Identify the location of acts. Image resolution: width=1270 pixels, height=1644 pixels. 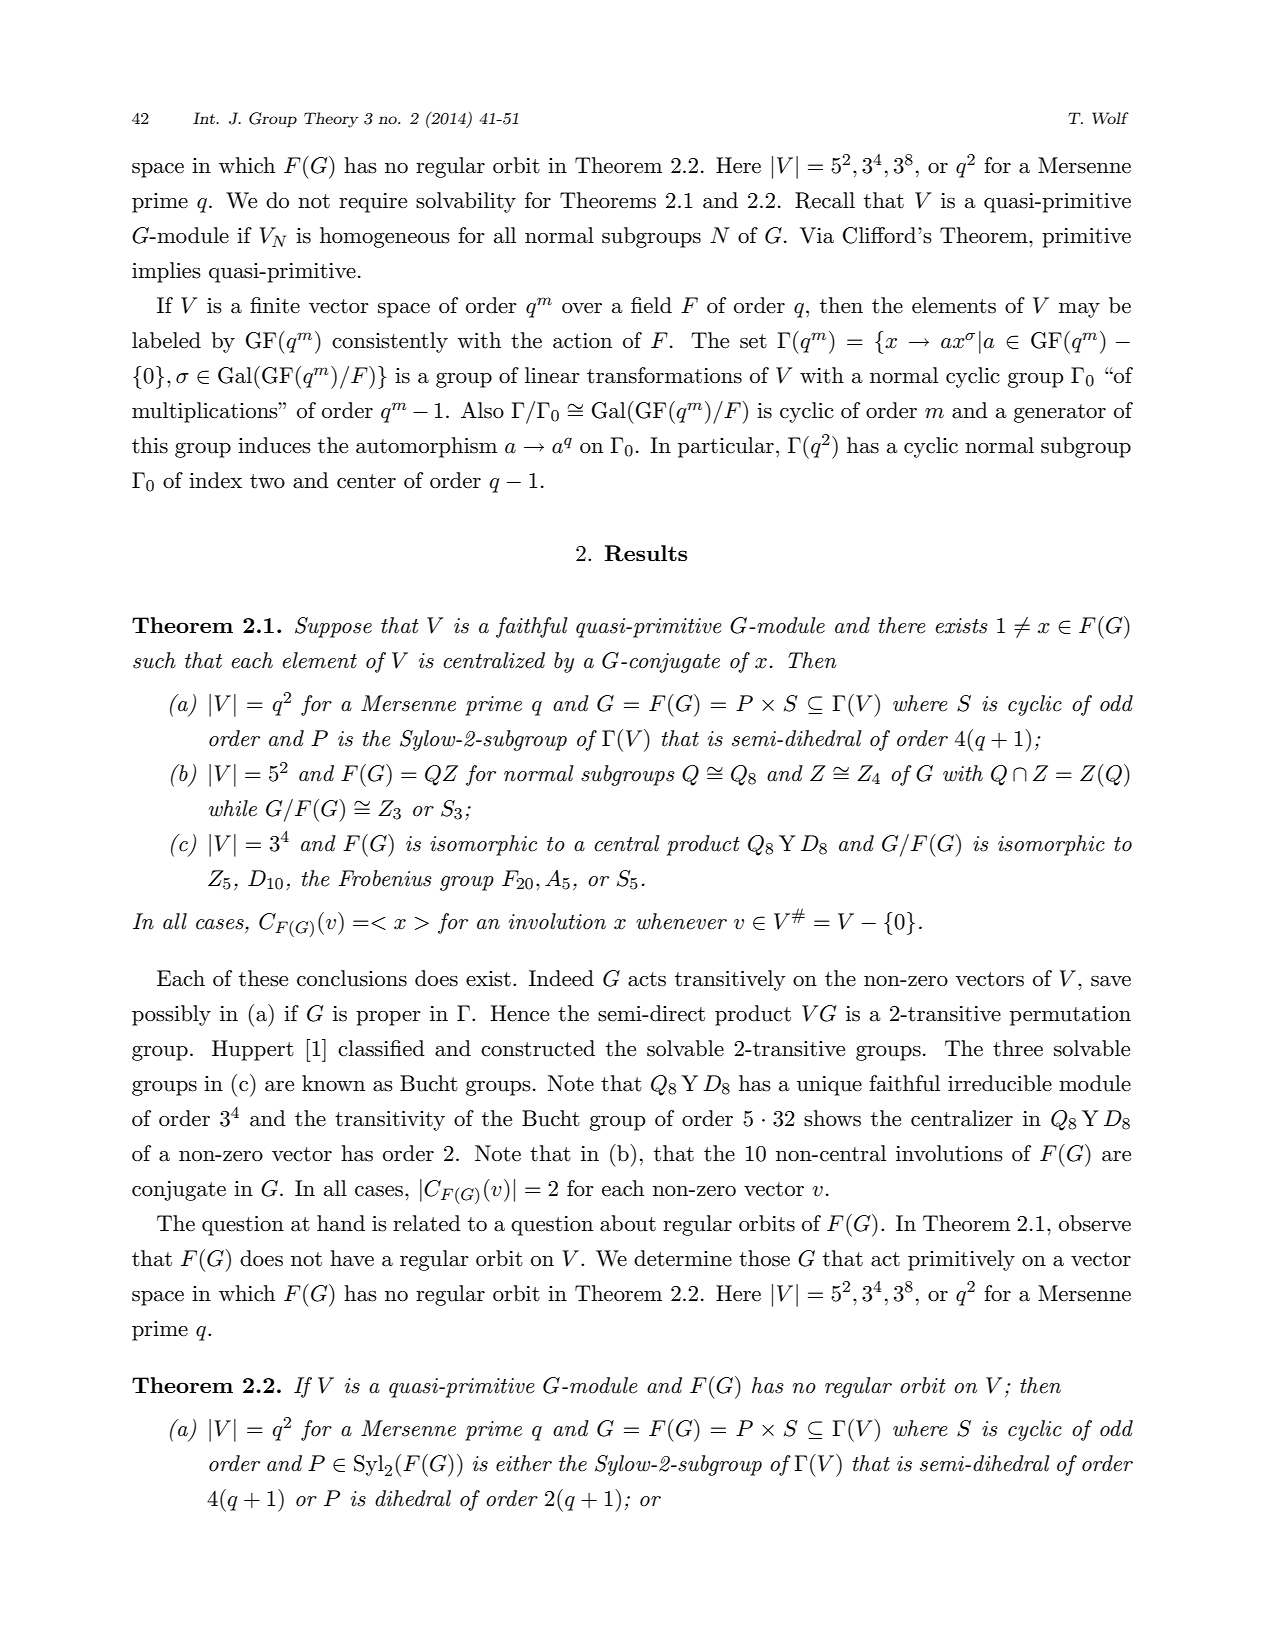
(647, 979).
